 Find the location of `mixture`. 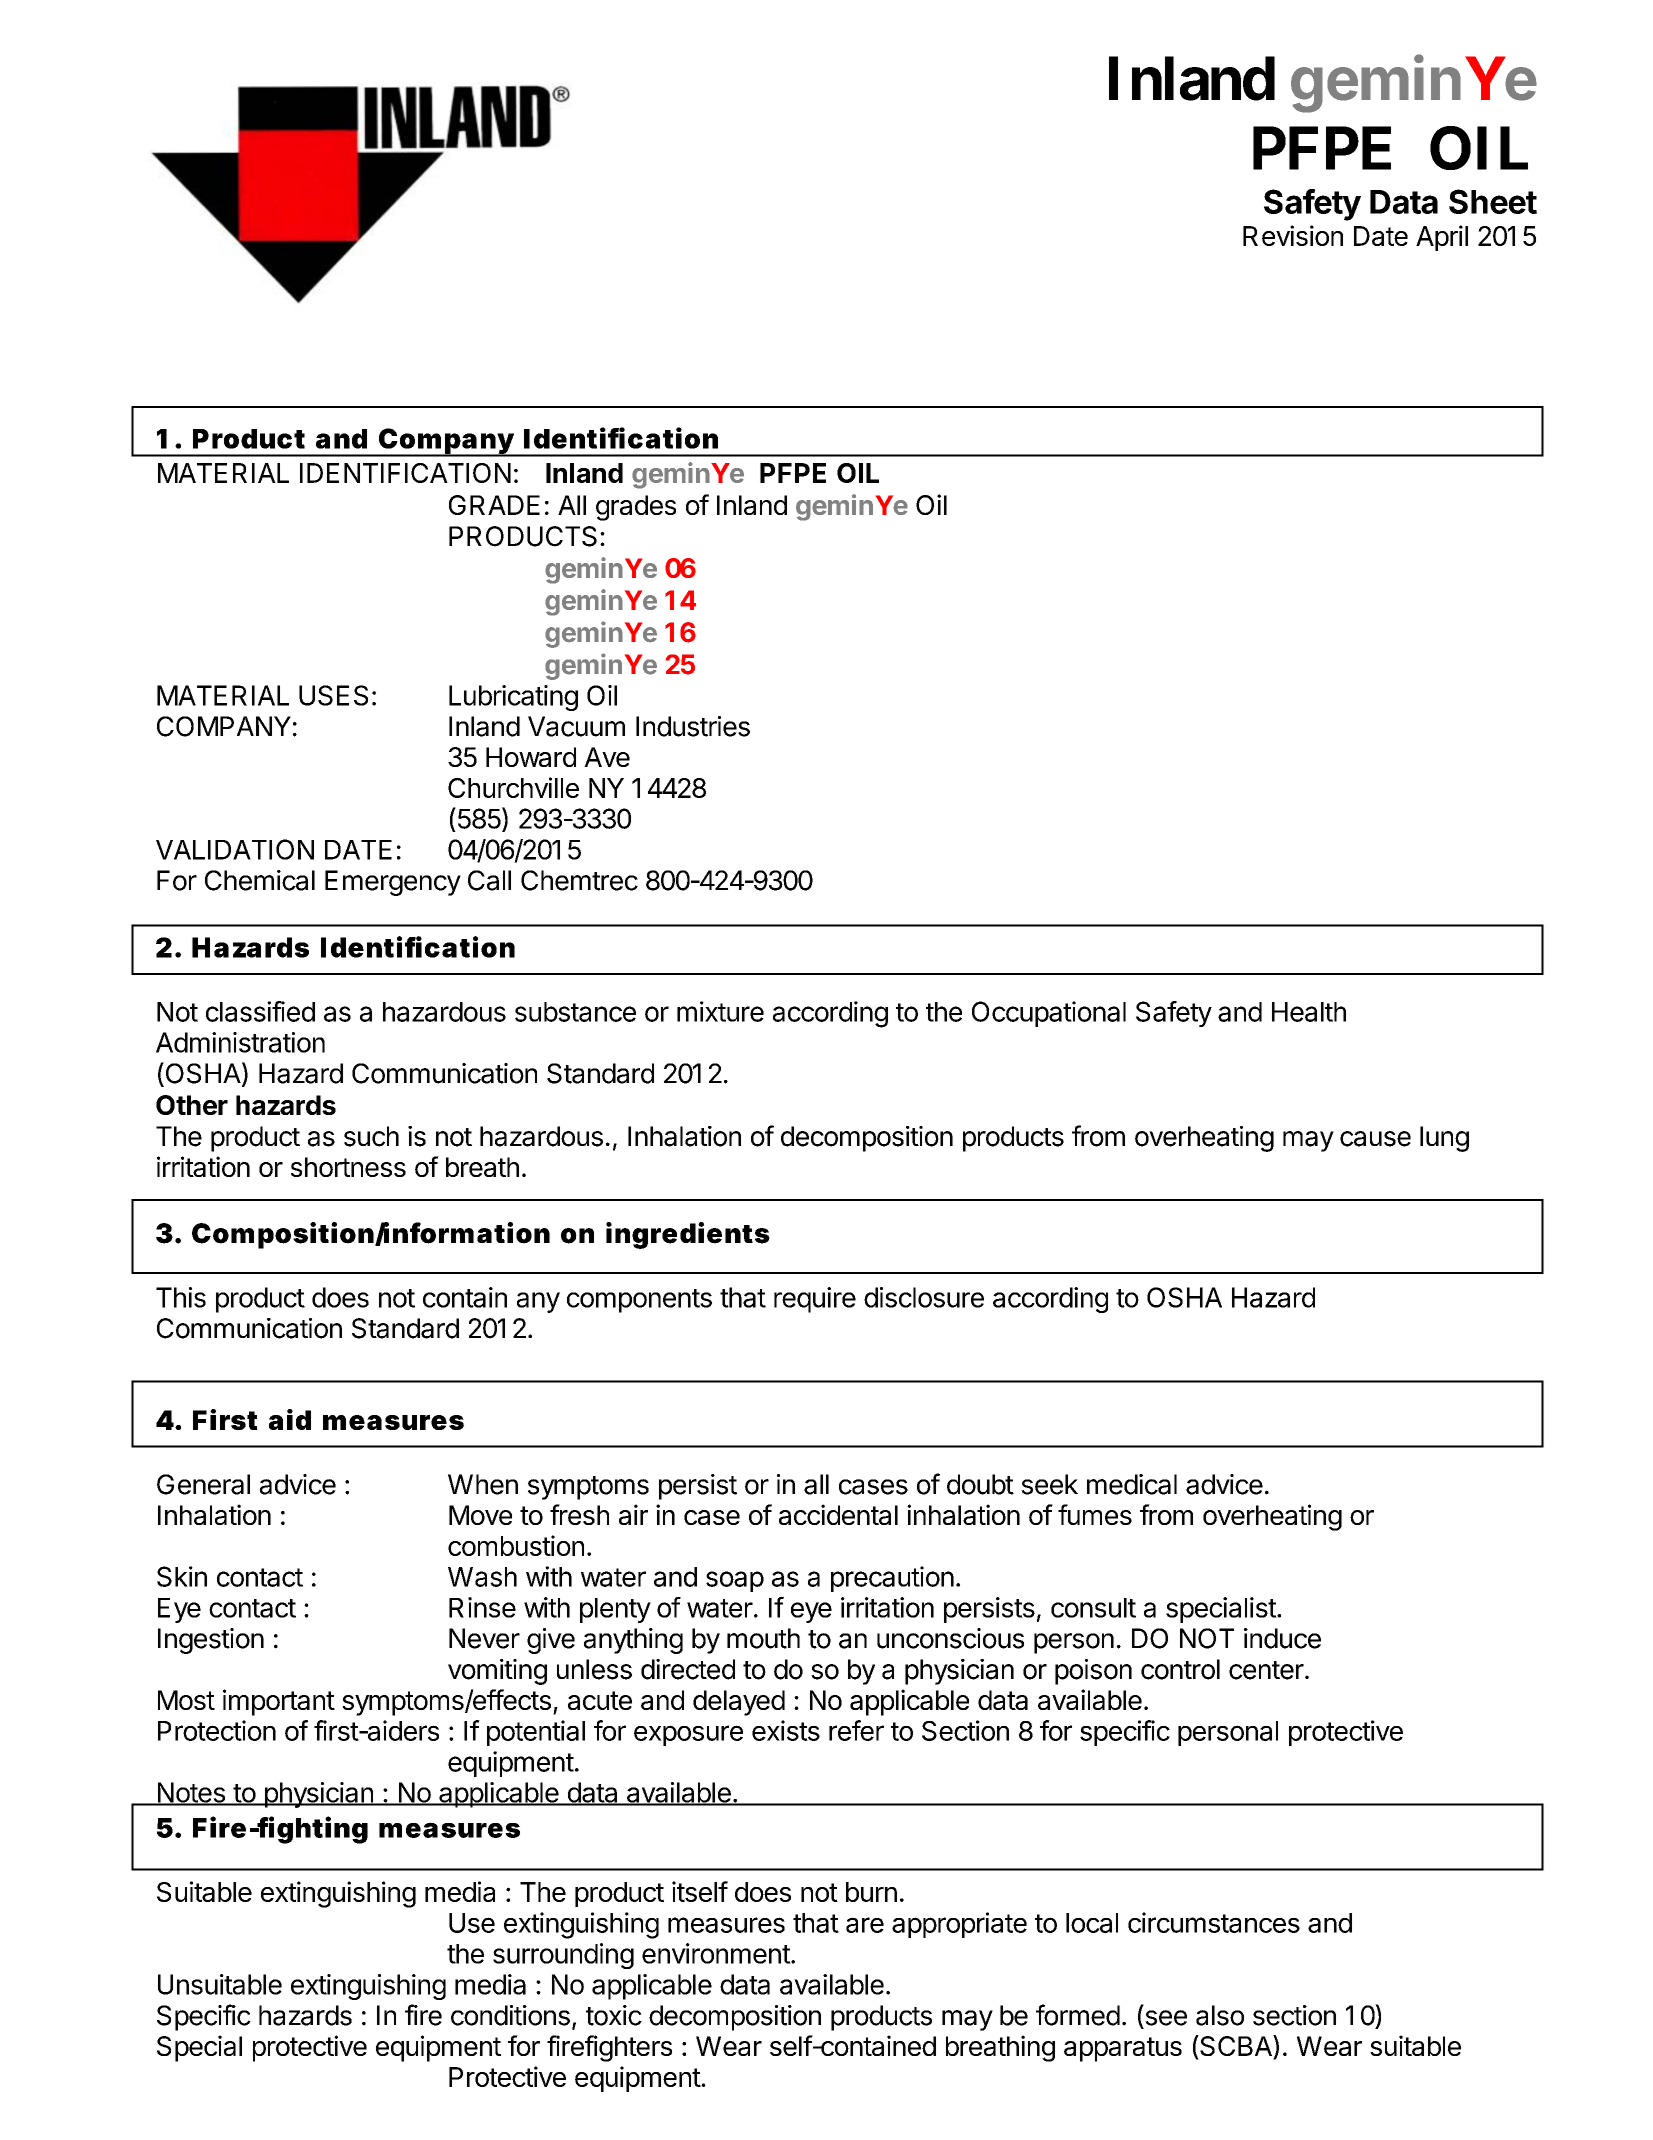

mixture is located at coordinates (720, 1011).
